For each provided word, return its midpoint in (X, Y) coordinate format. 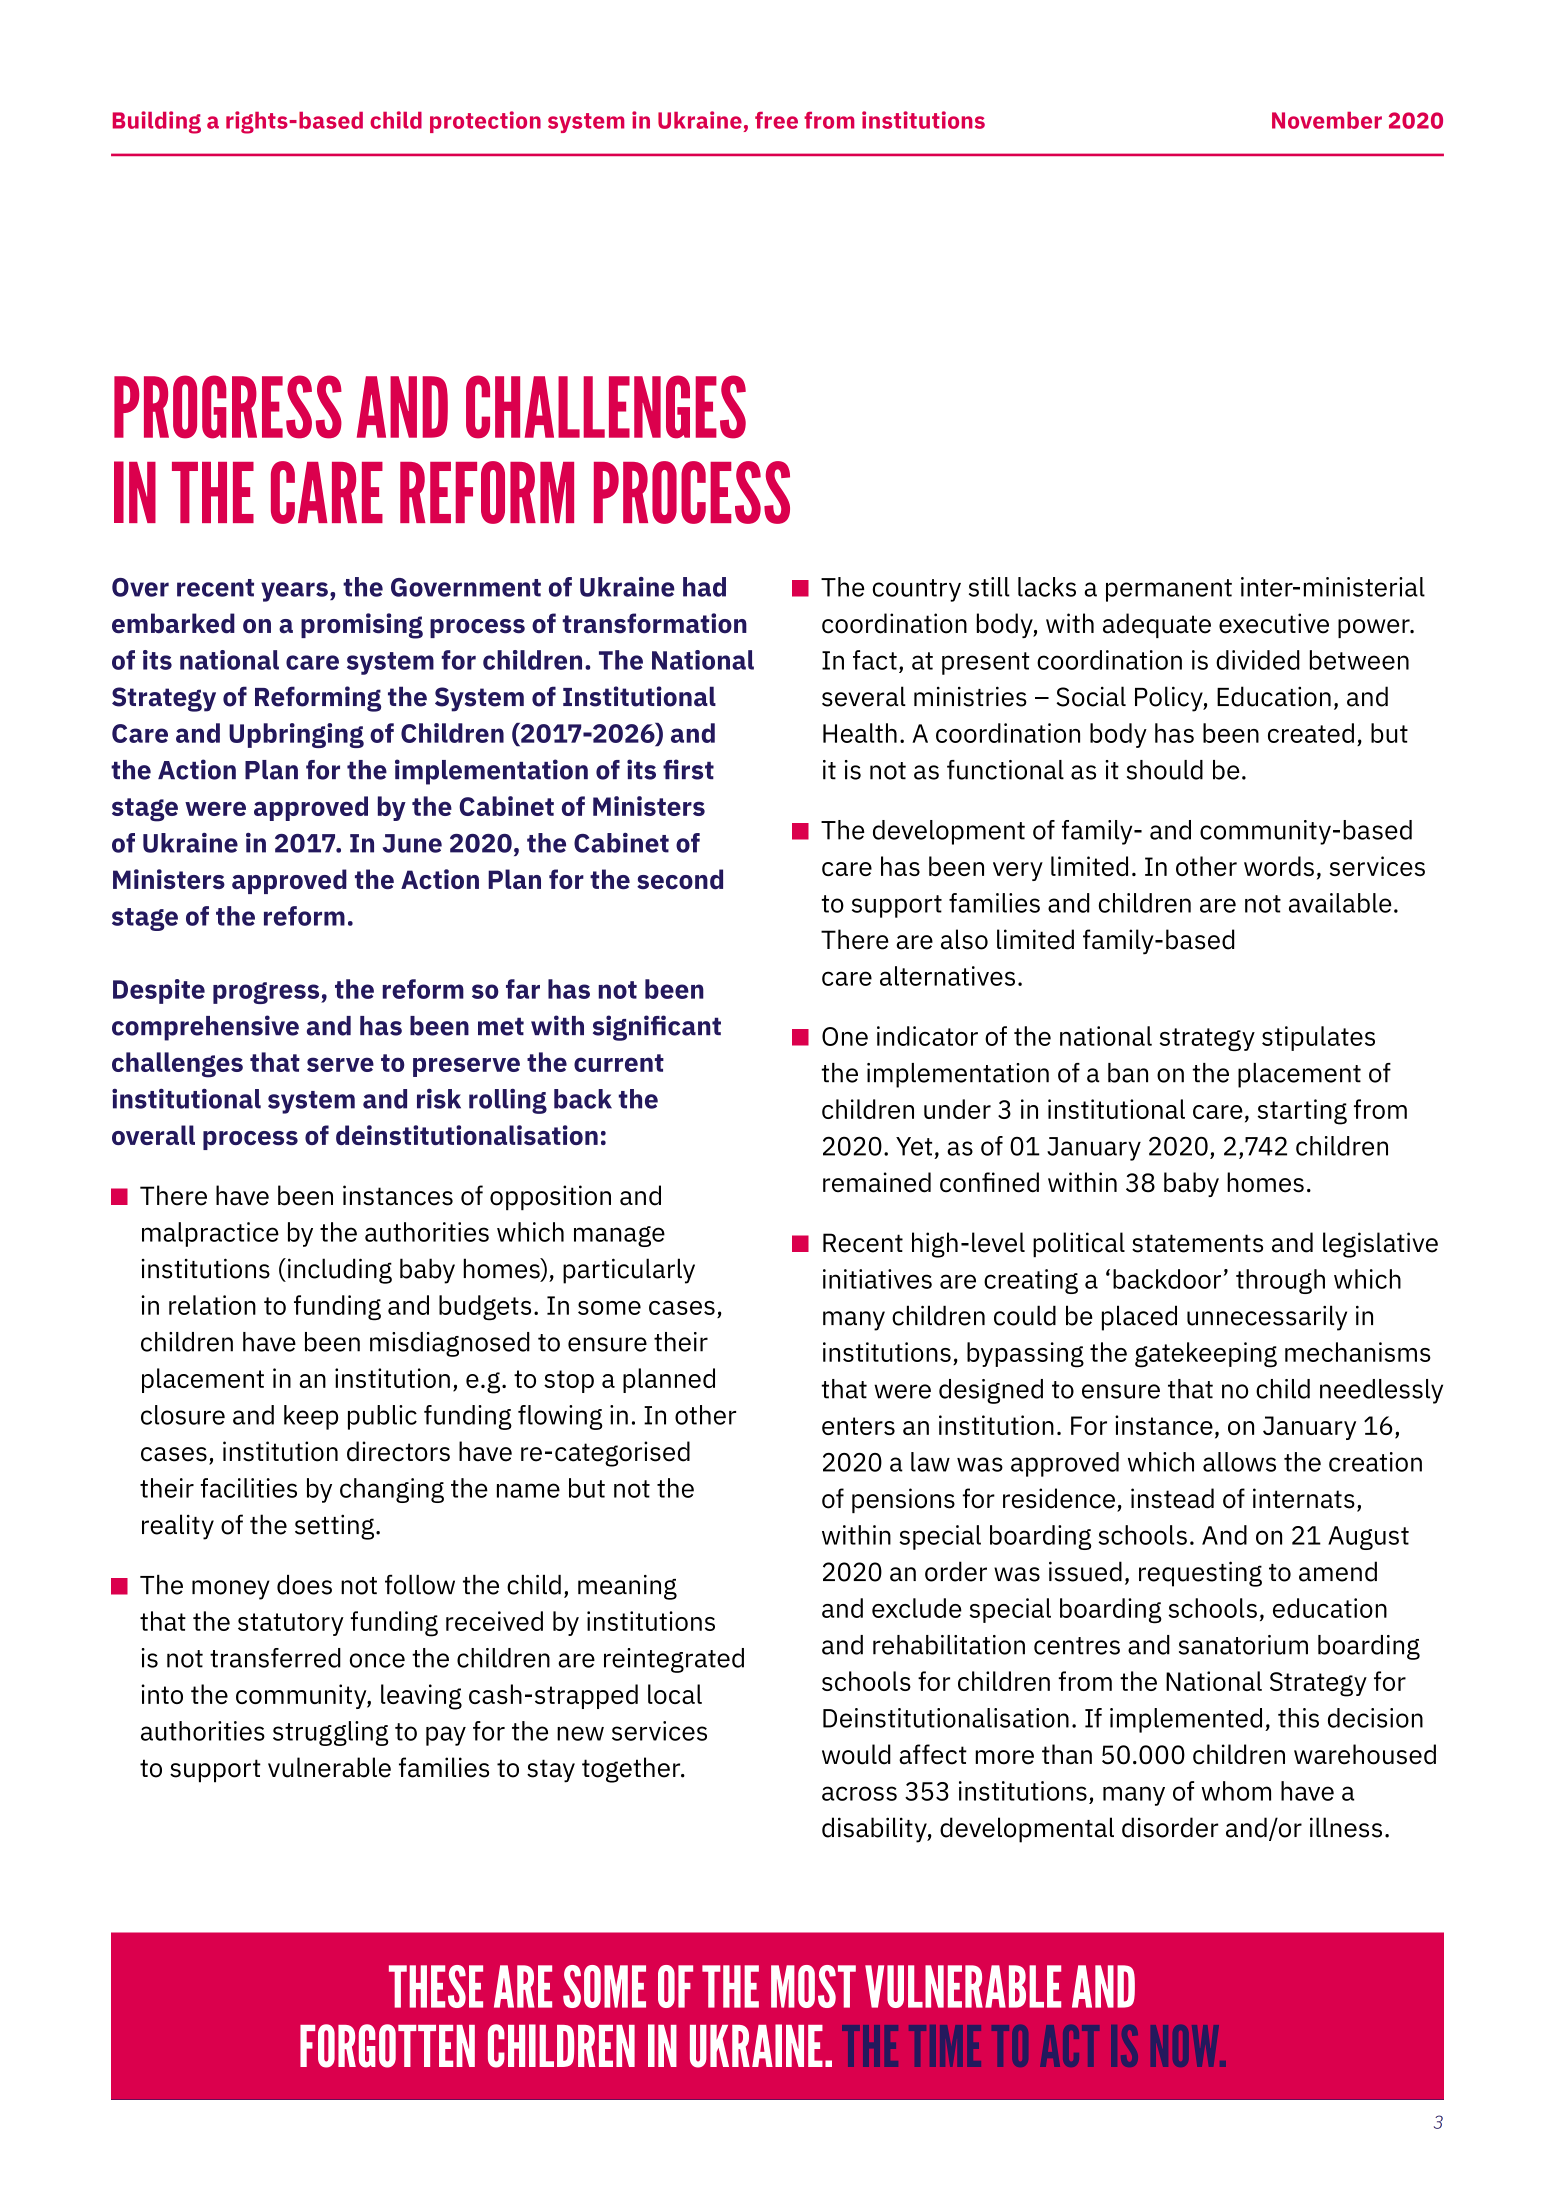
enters (858, 1426)
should (1165, 770)
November (1327, 120)
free (776, 120)
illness (1346, 1827)
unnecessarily (1267, 1318)
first (688, 769)
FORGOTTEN (387, 2046)
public (382, 1417)
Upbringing (296, 735)
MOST (813, 1986)
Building (157, 122)
